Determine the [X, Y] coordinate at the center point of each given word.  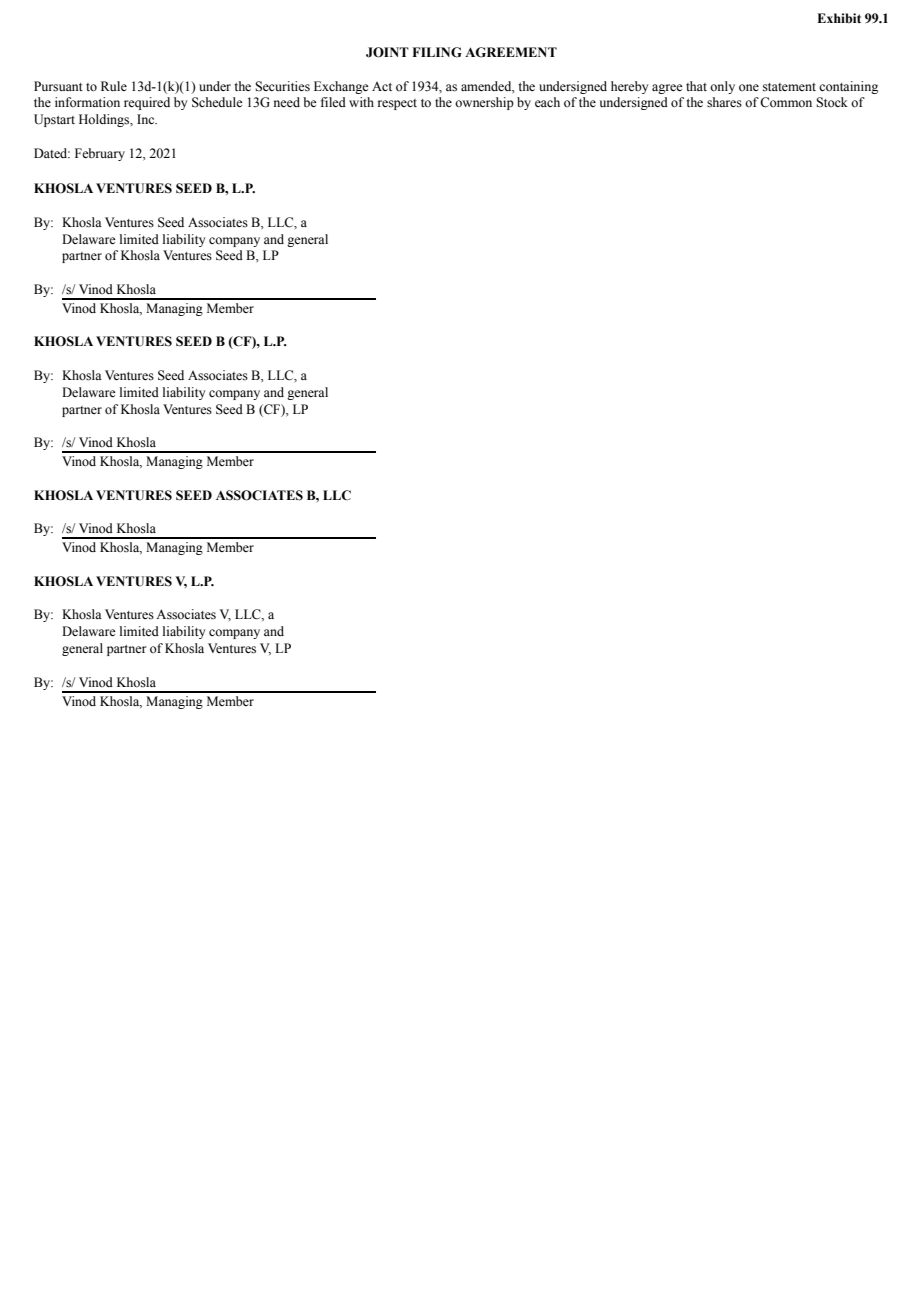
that [696, 86]
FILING [437, 52]
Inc [147, 119]
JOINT [387, 52]
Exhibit [839, 18]
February [100, 154]
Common [786, 102]
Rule [114, 86]
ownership [484, 103]
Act [382, 86]
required [147, 103]
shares [724, 102]
